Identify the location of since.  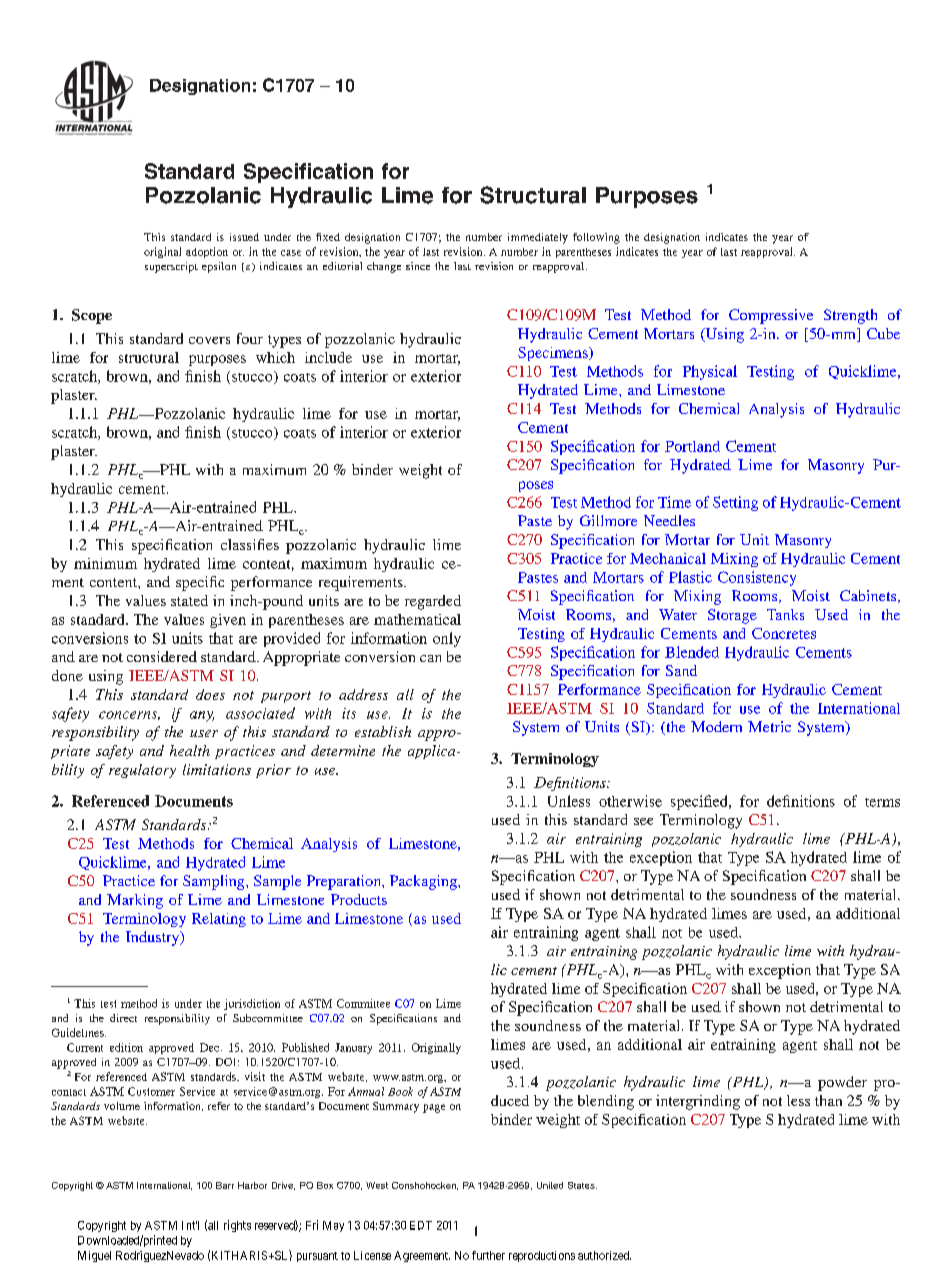
(418, 266).
